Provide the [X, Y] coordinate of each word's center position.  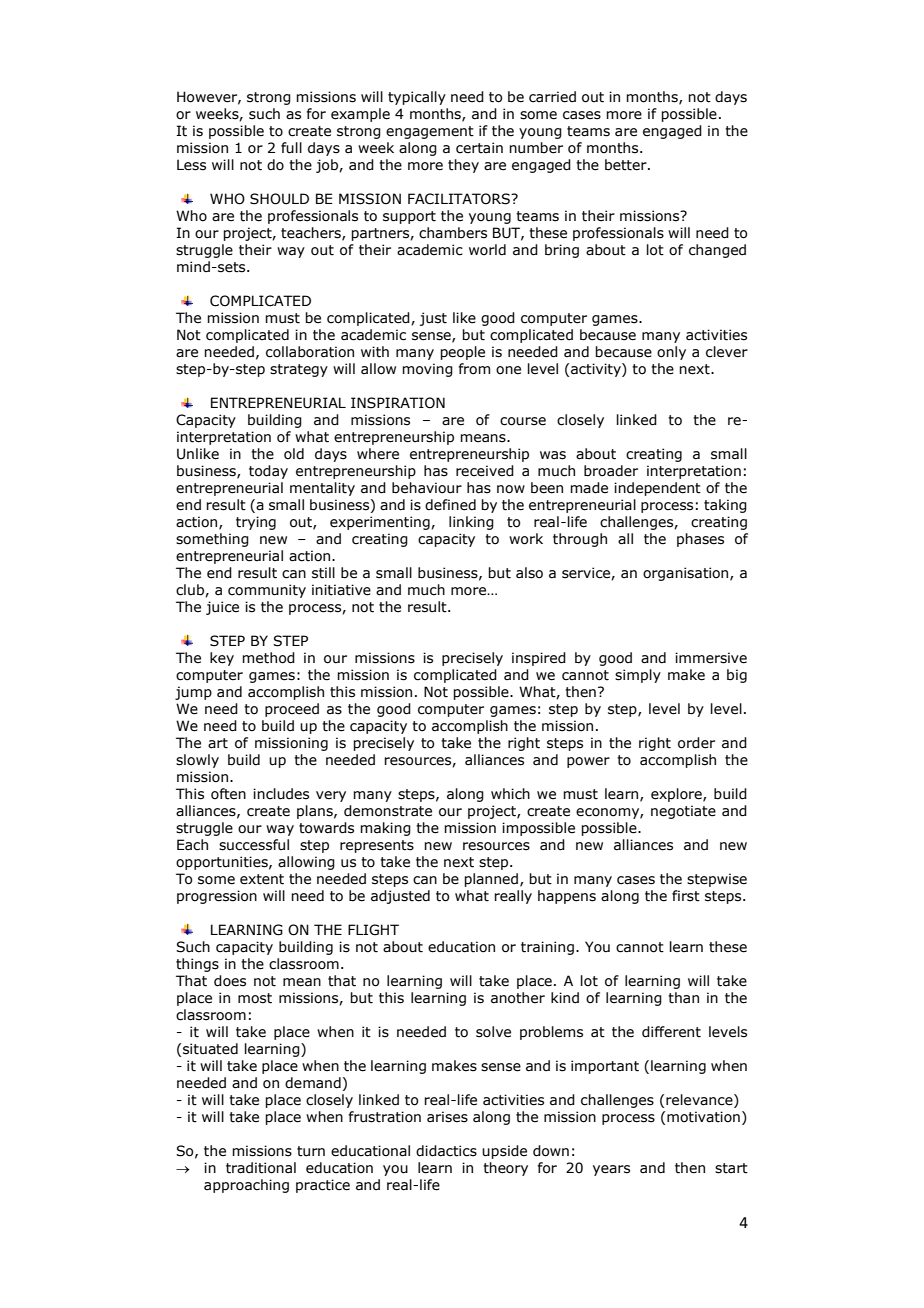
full [291, 148]
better [627, 165]
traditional [261, 1168]
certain [479, 148]
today [268, 472]
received [485, 471]
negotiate [683, 812]
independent [657, 489]
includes [281, 794]
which [510, 794]
